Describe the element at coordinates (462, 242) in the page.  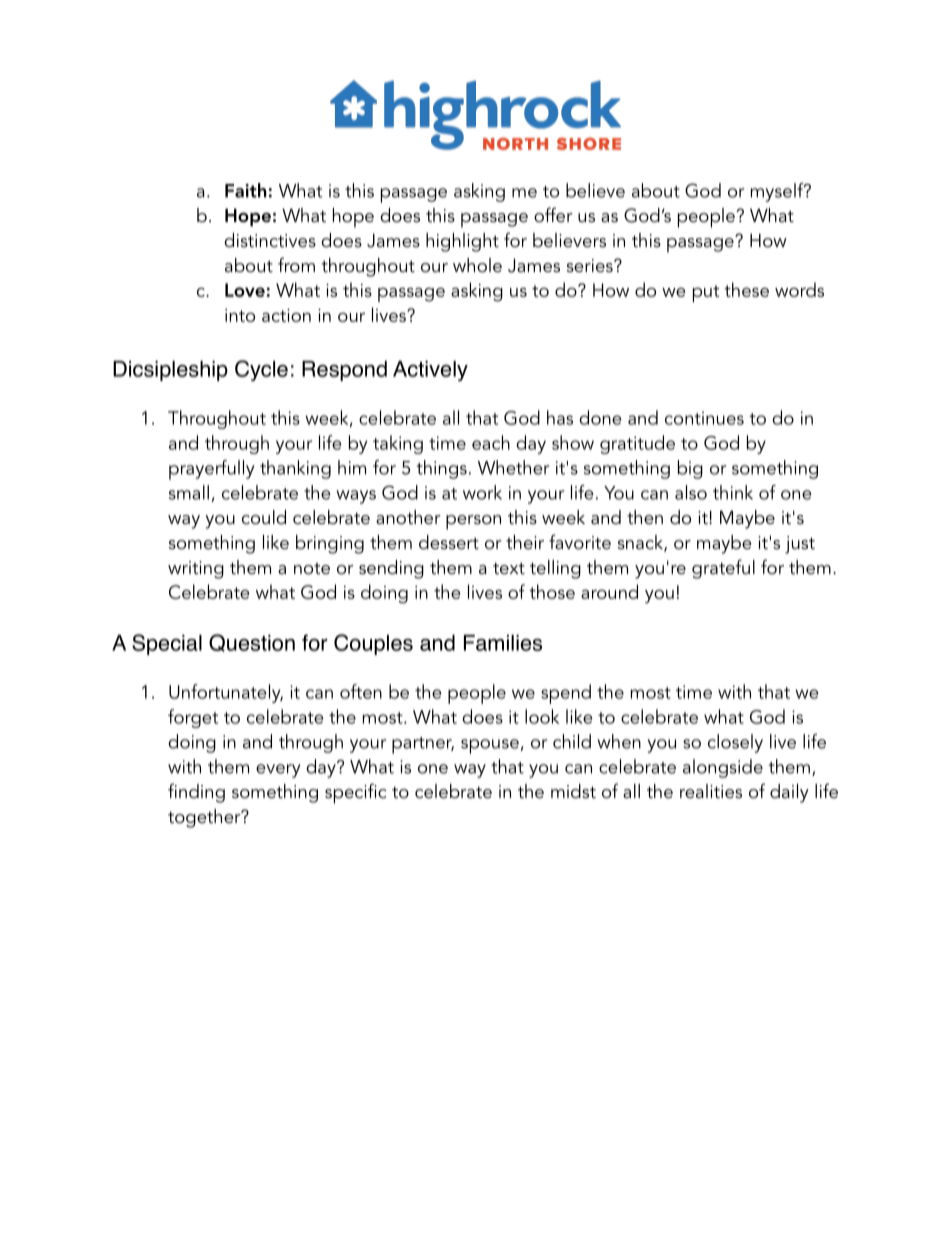
I see `highlight` at that location.
